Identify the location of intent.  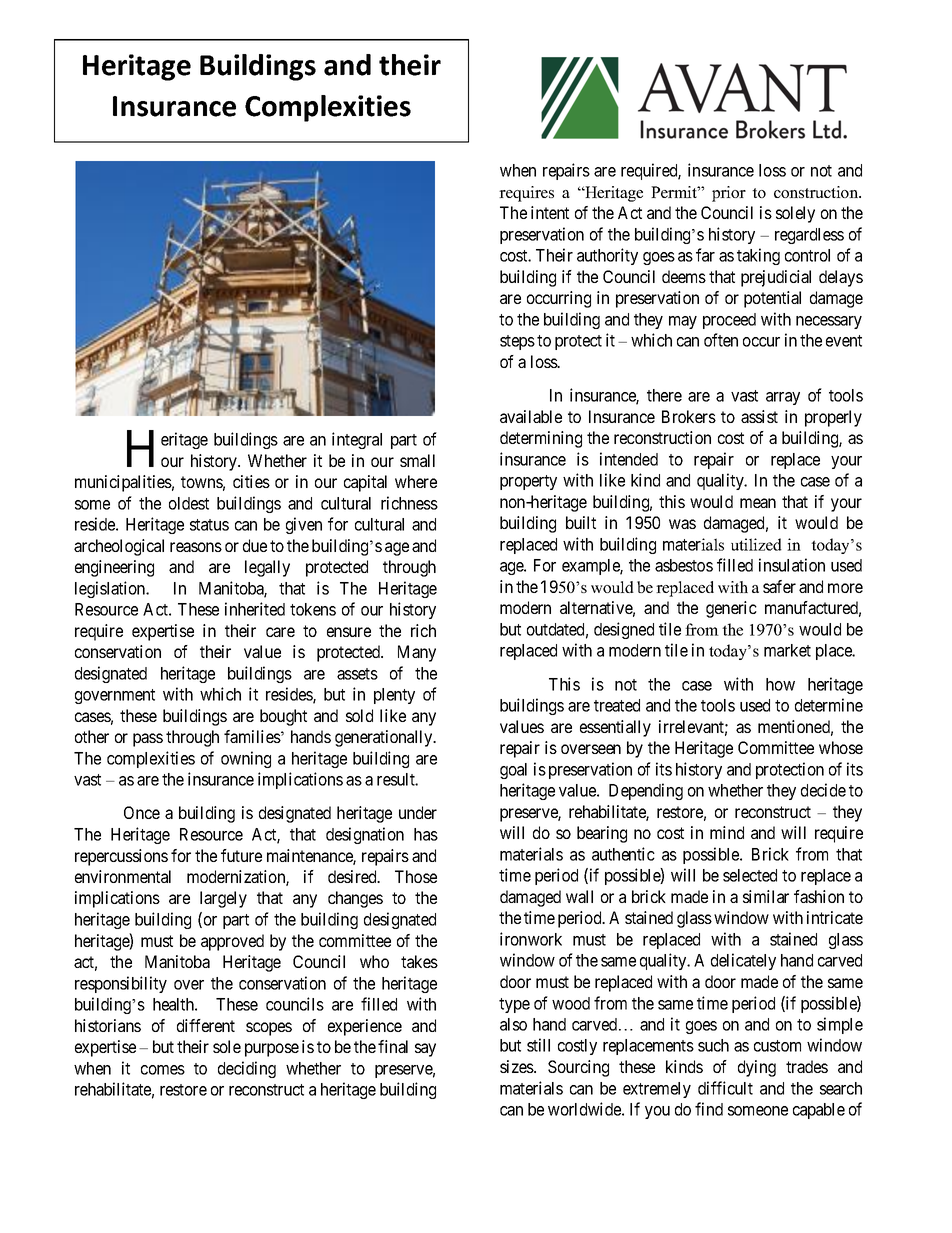
(550, 212).
